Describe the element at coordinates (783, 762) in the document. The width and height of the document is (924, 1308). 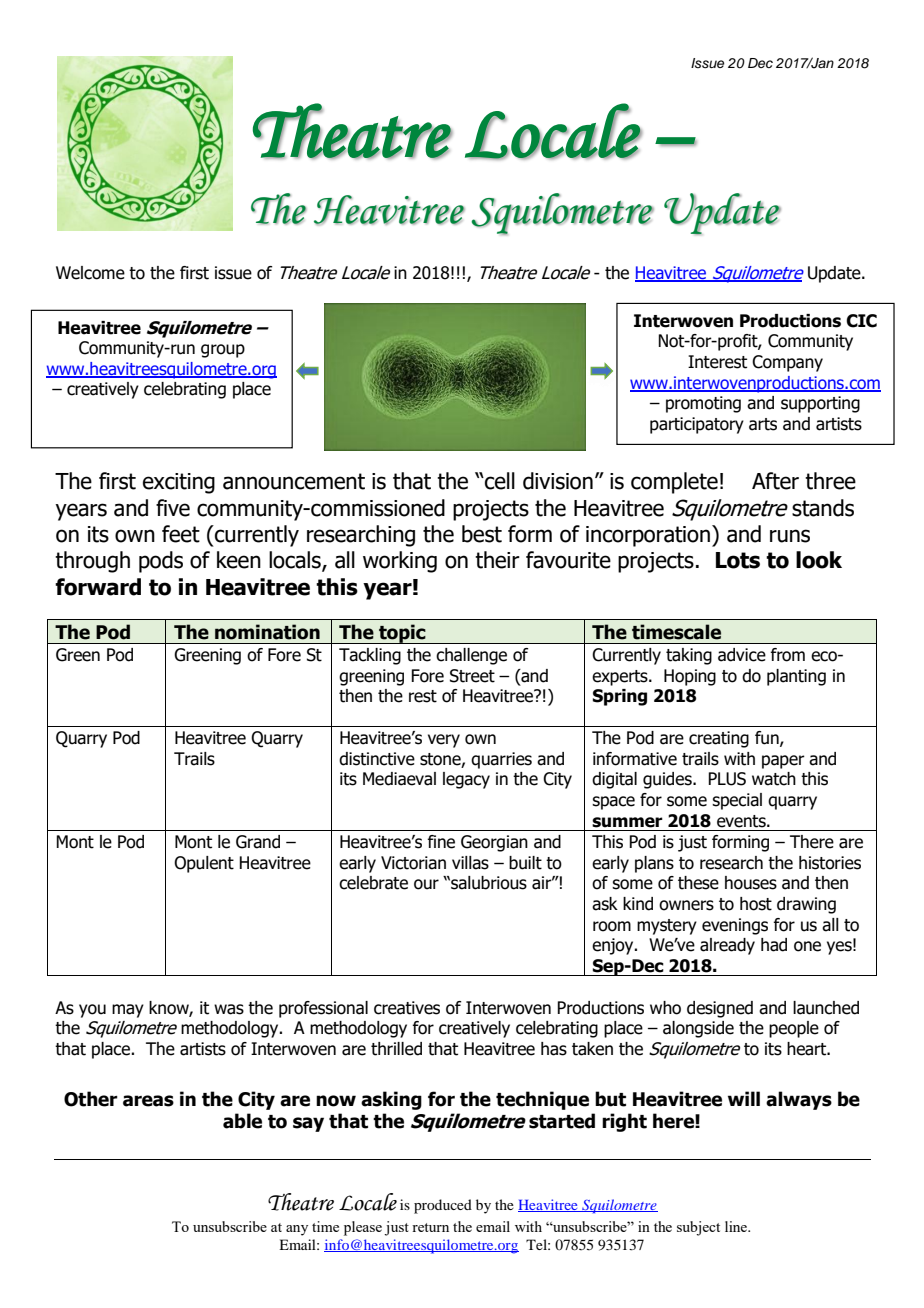
I see `paper` at that location.
